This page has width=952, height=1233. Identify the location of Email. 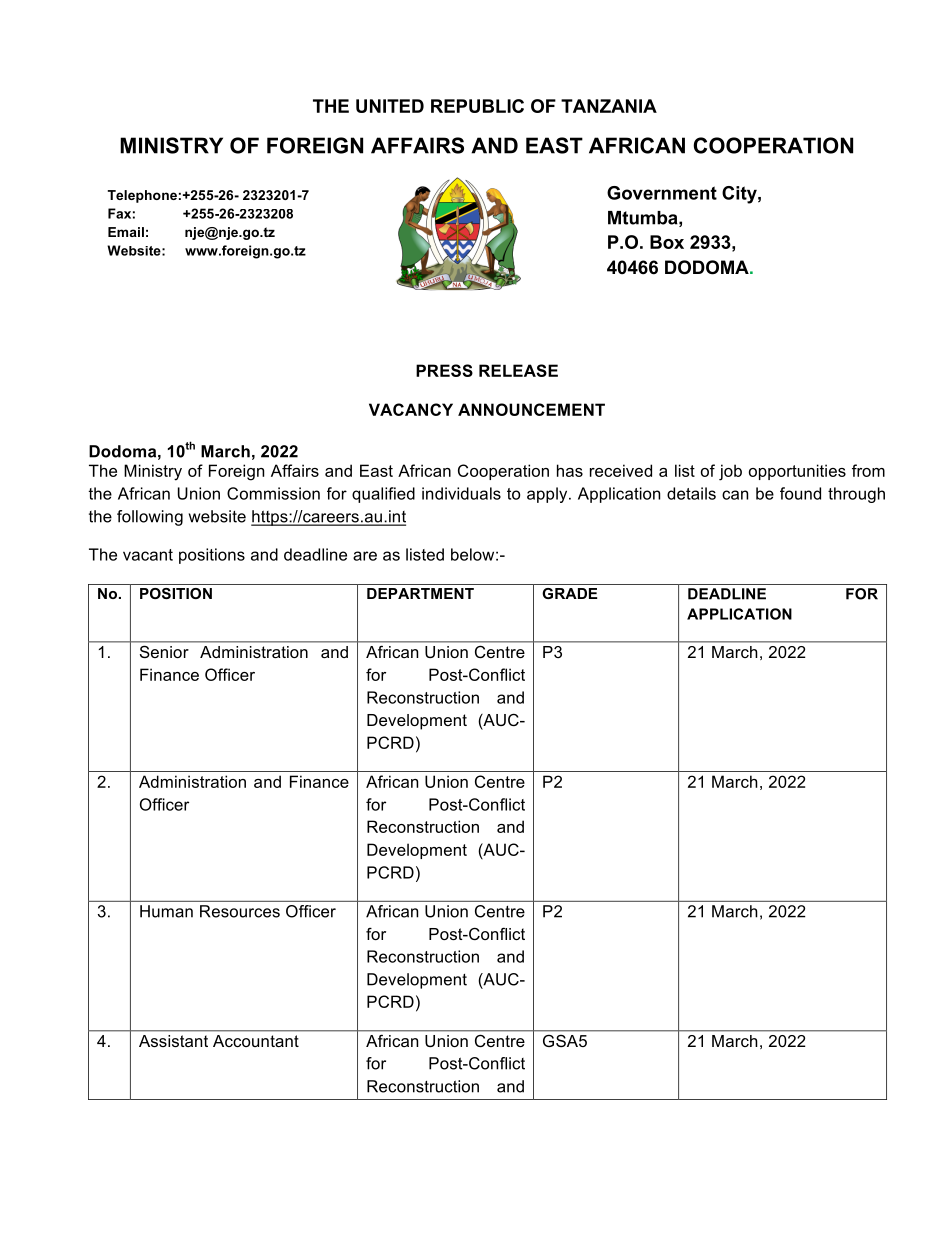
(126, 232).
